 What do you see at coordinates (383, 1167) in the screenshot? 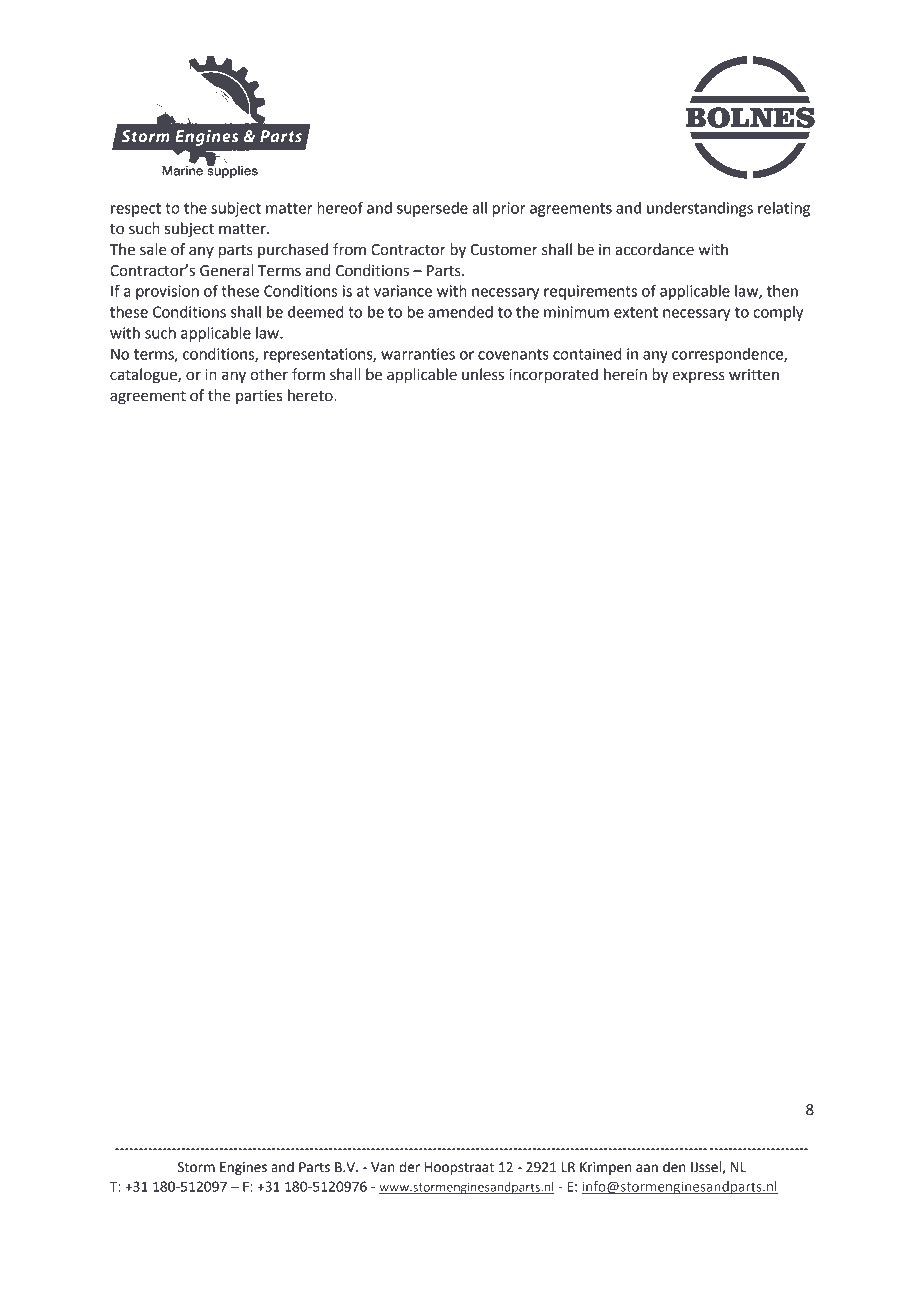
I see `Van` at bounding box center [383, 1167].
